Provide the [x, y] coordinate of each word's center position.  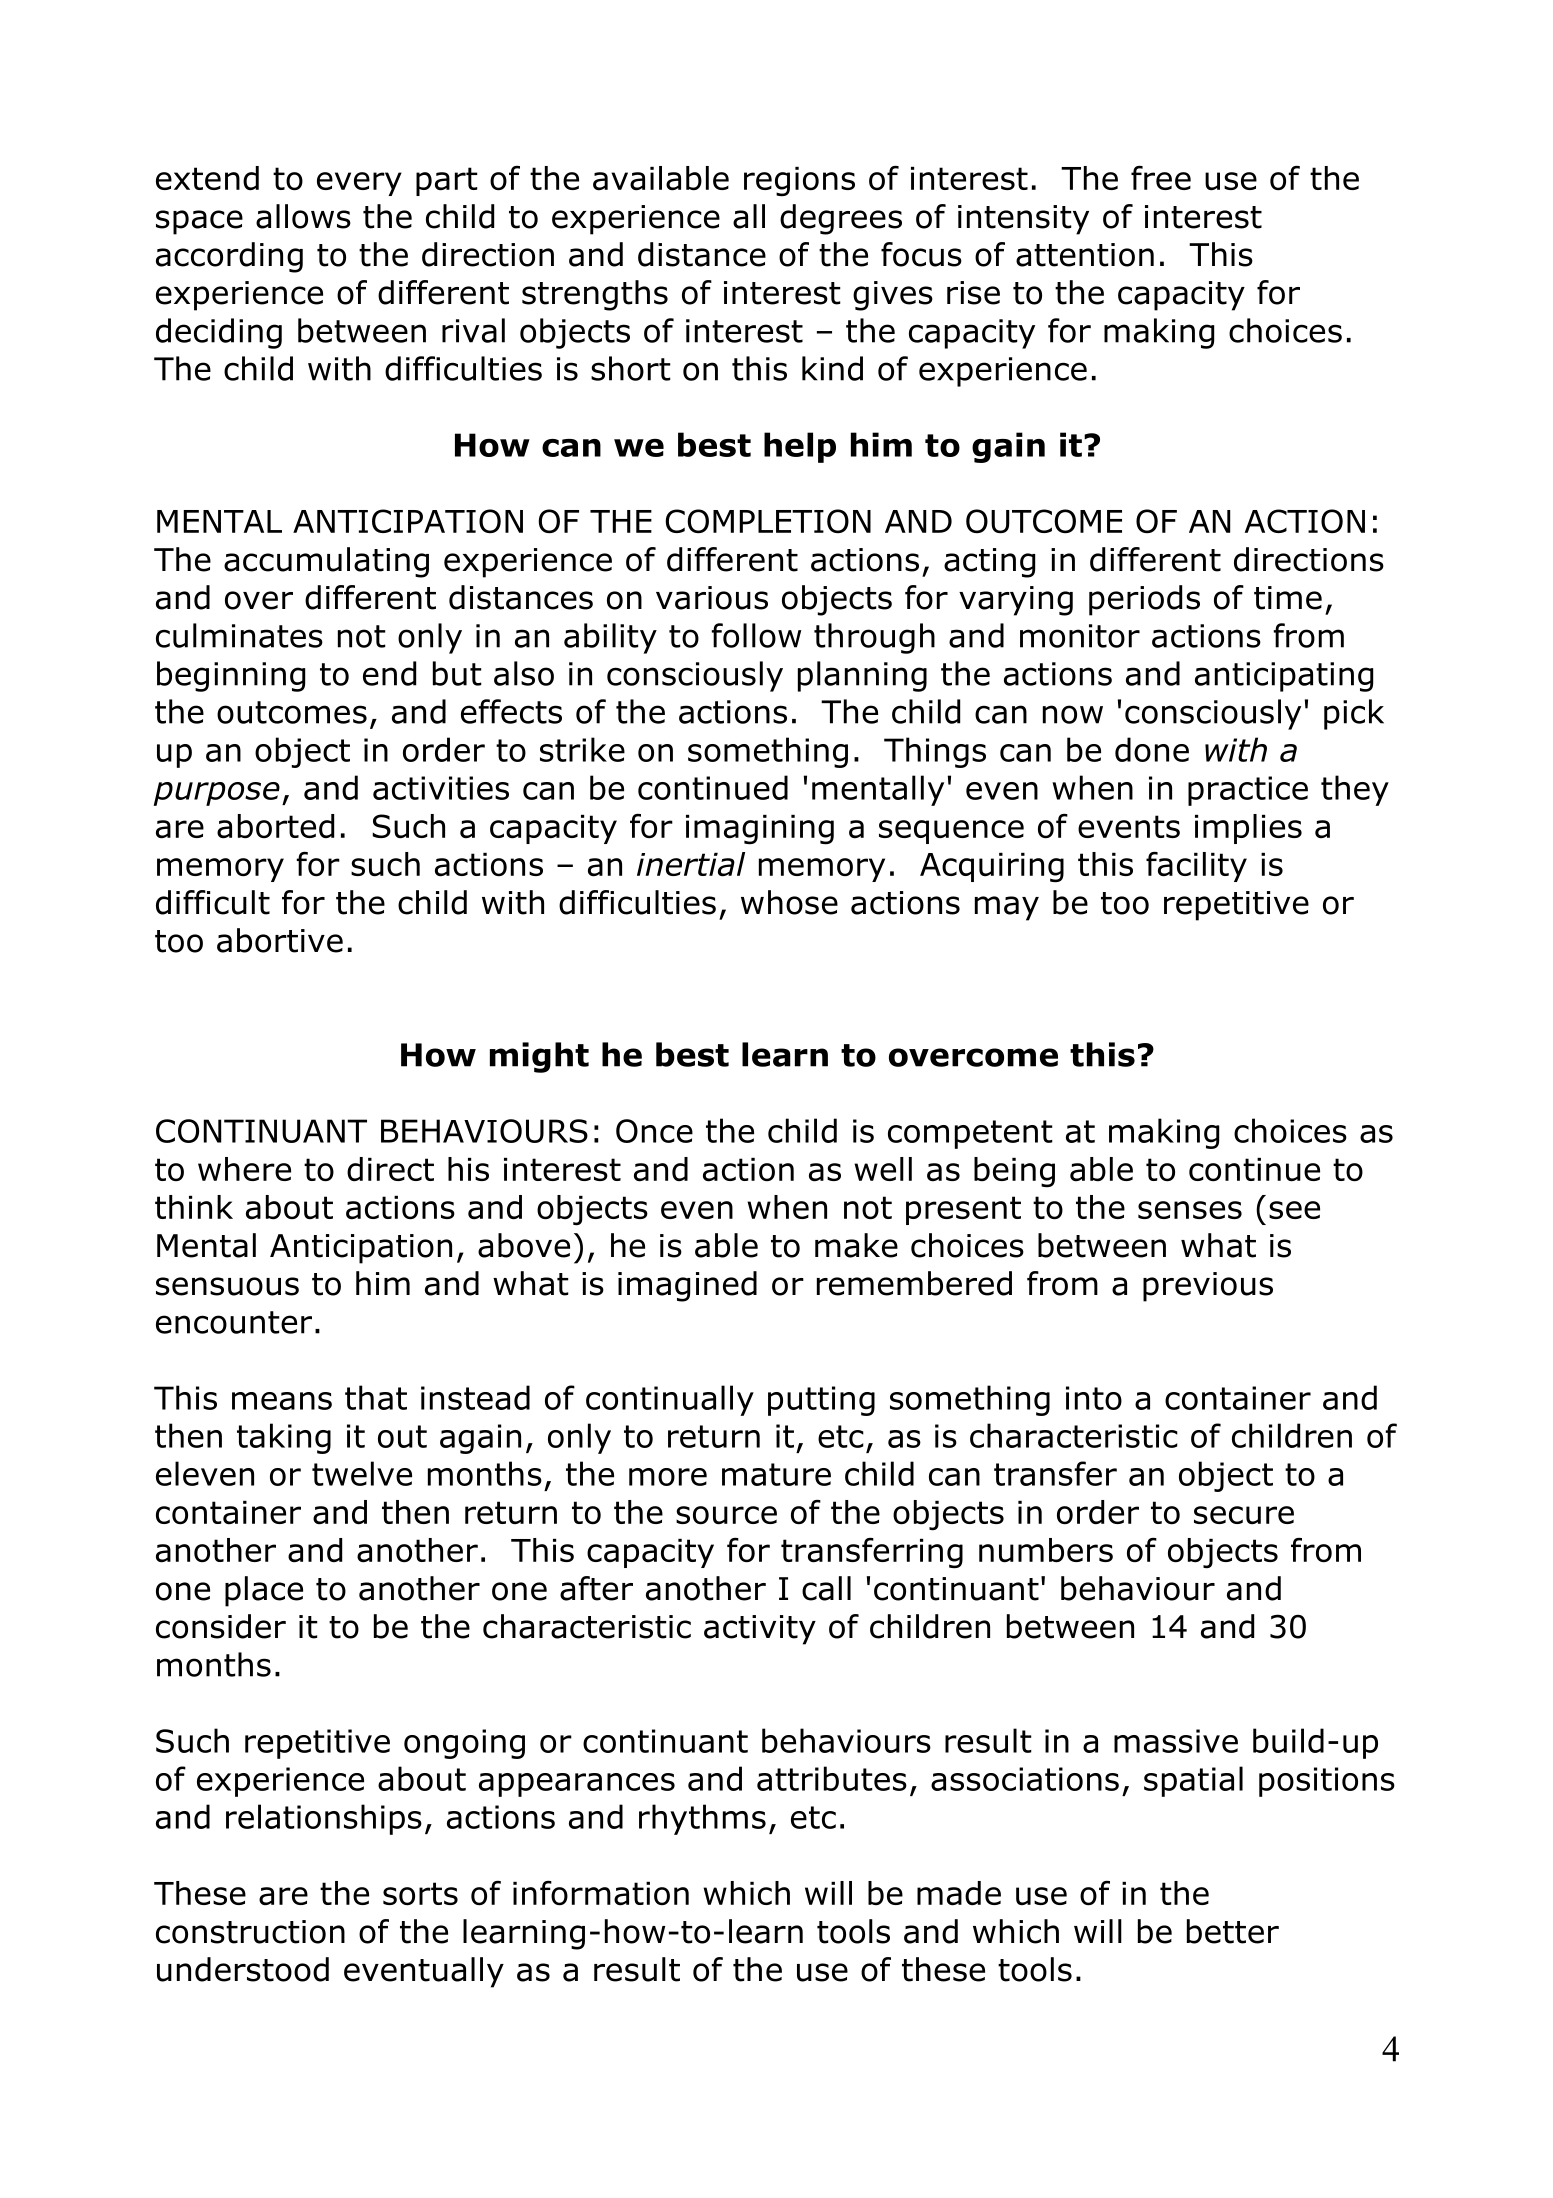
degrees [841, 219]
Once [654, 1131]
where [244, 1169]
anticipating [1284, 677]
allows [303, 216]
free [1161, 178]
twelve [362, 1473]
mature [776, 1474]
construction [250, 1932]
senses [1190, 1210]
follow [756, 635]
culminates [239, 635]
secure [1244, 1515]
